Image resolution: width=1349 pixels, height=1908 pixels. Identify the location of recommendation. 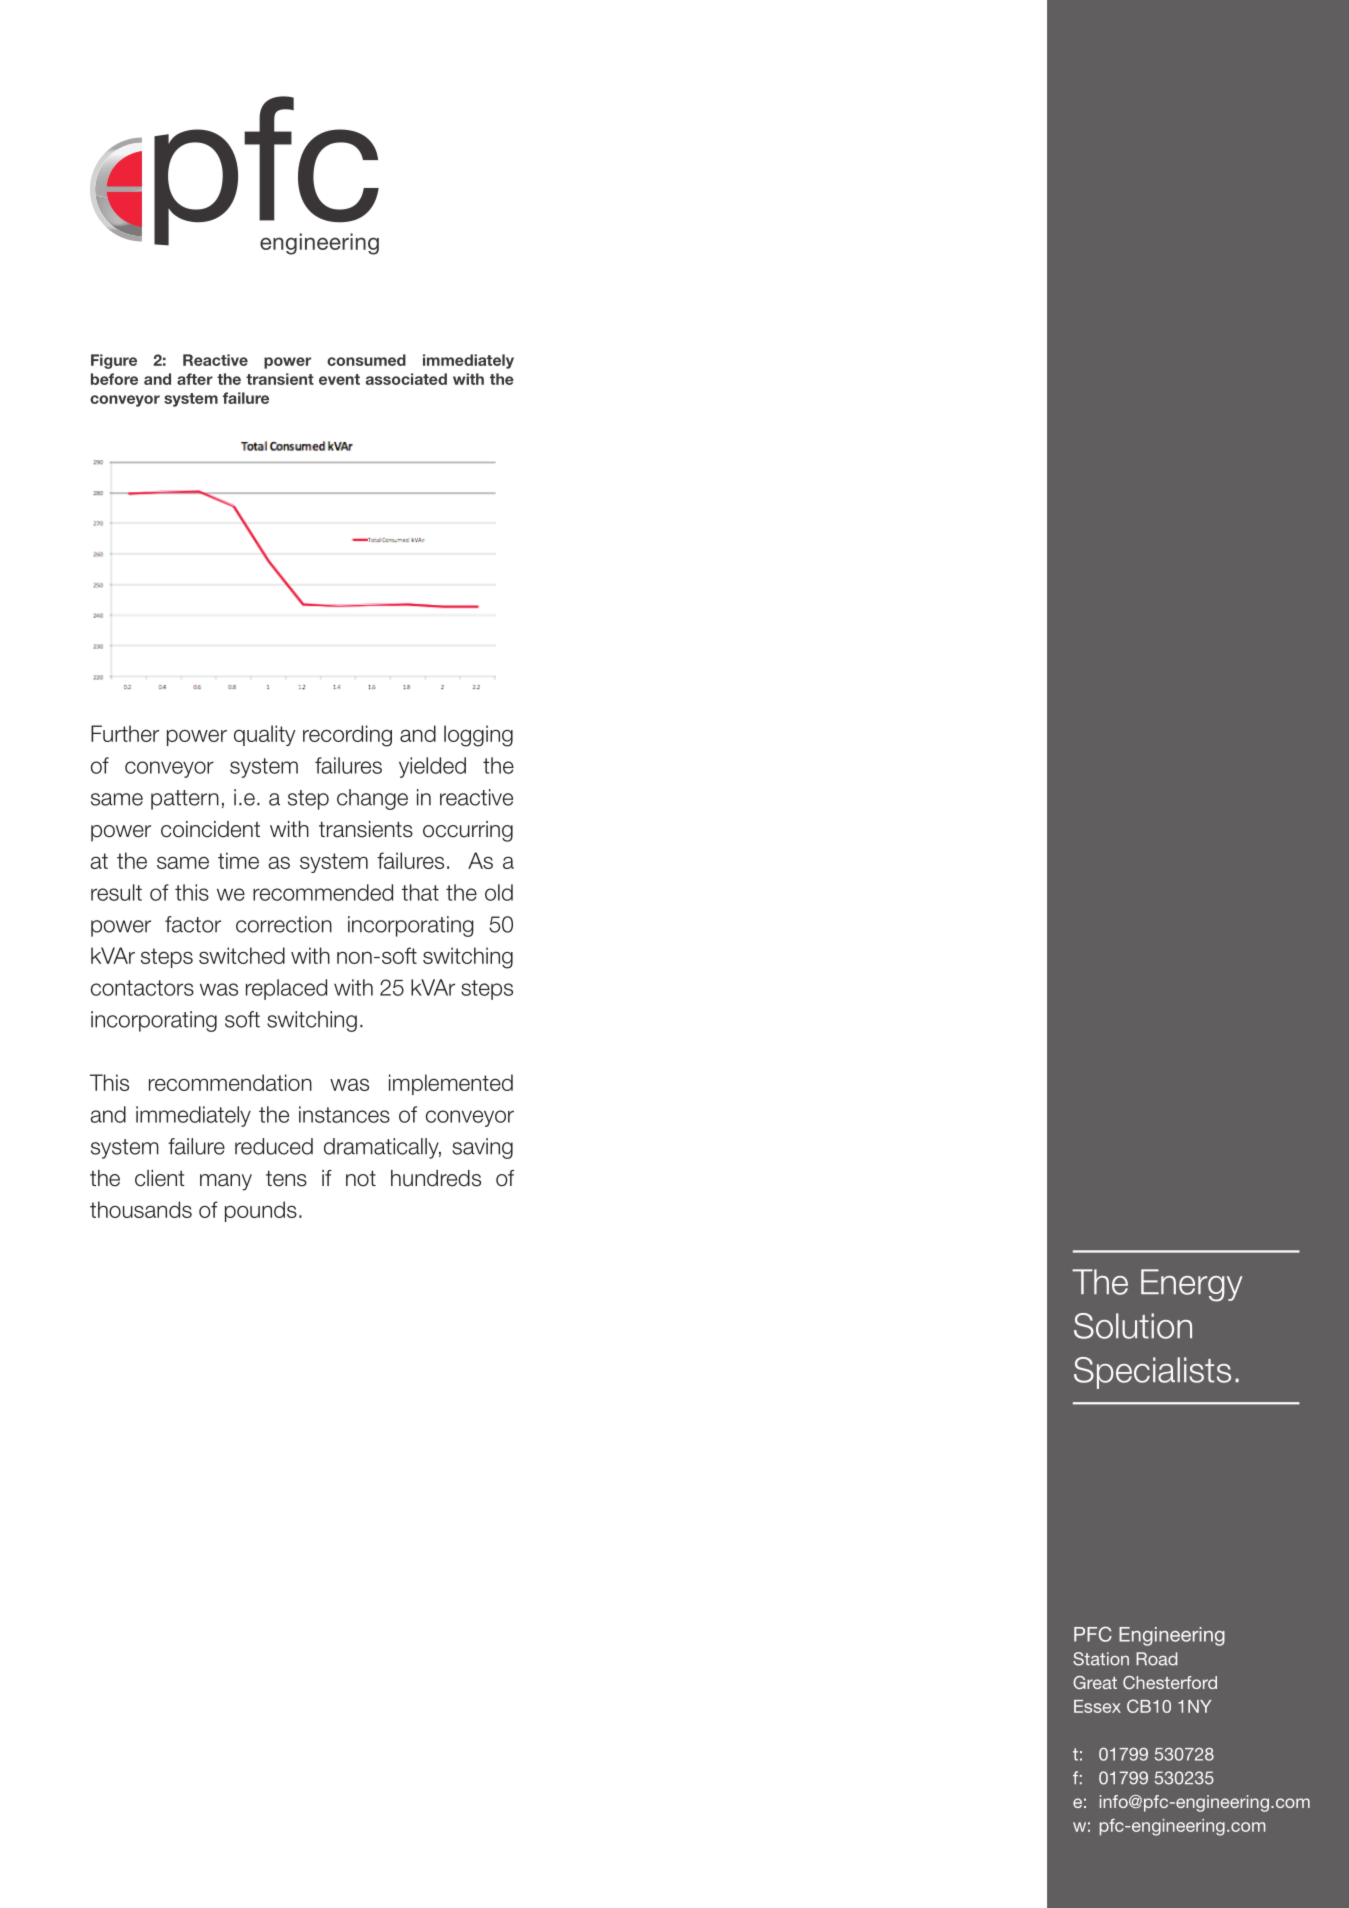
(230, 1082).
